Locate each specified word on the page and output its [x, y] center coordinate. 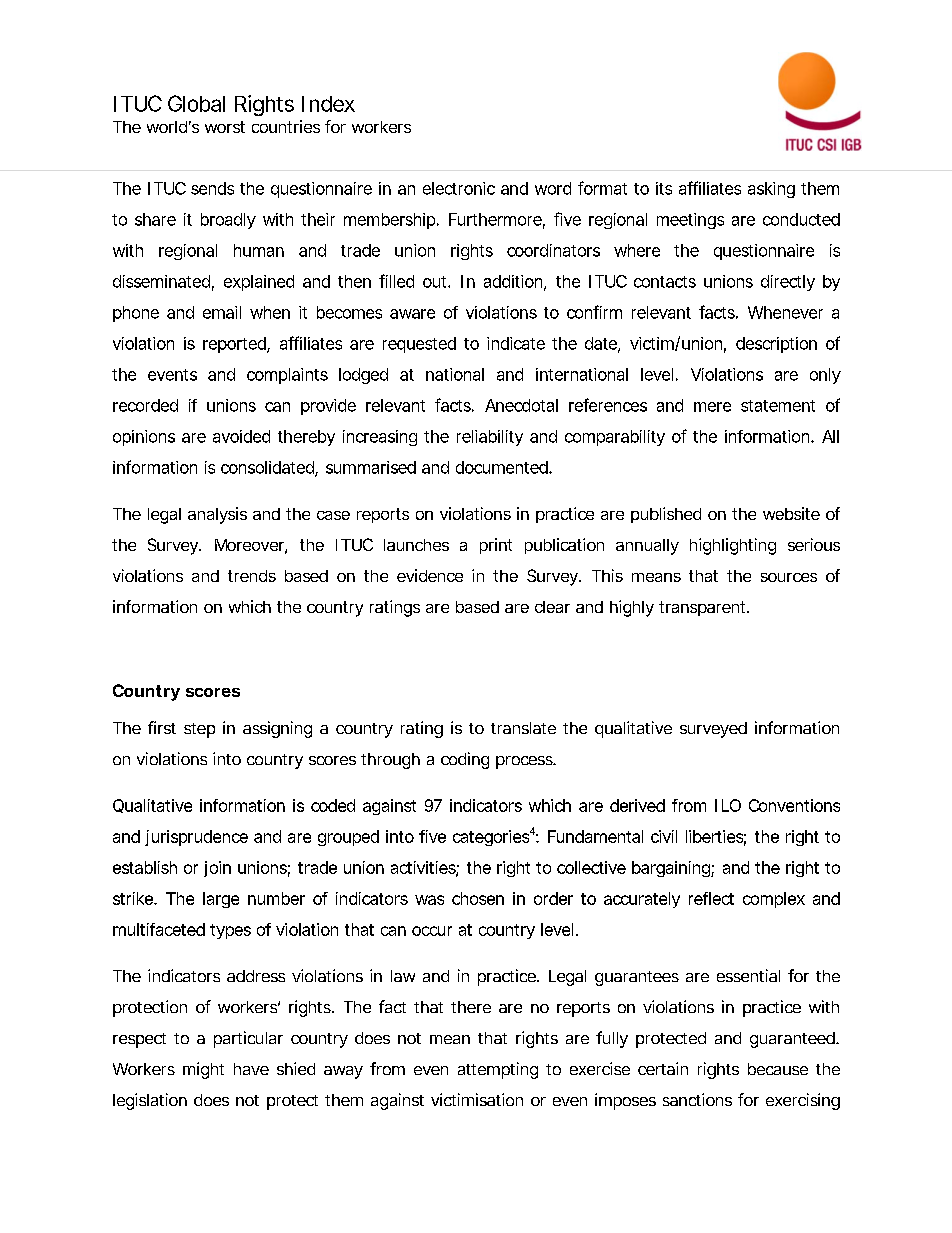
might [203, 1070]
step [199, 730]
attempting [498, 1070]
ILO [728, 805]
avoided [241, 436]
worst [225, 127]
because [778, 1069]
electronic [459, 188]
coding [465, 760]
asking [771, 190]
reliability [490, 438]
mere [712, 407]
